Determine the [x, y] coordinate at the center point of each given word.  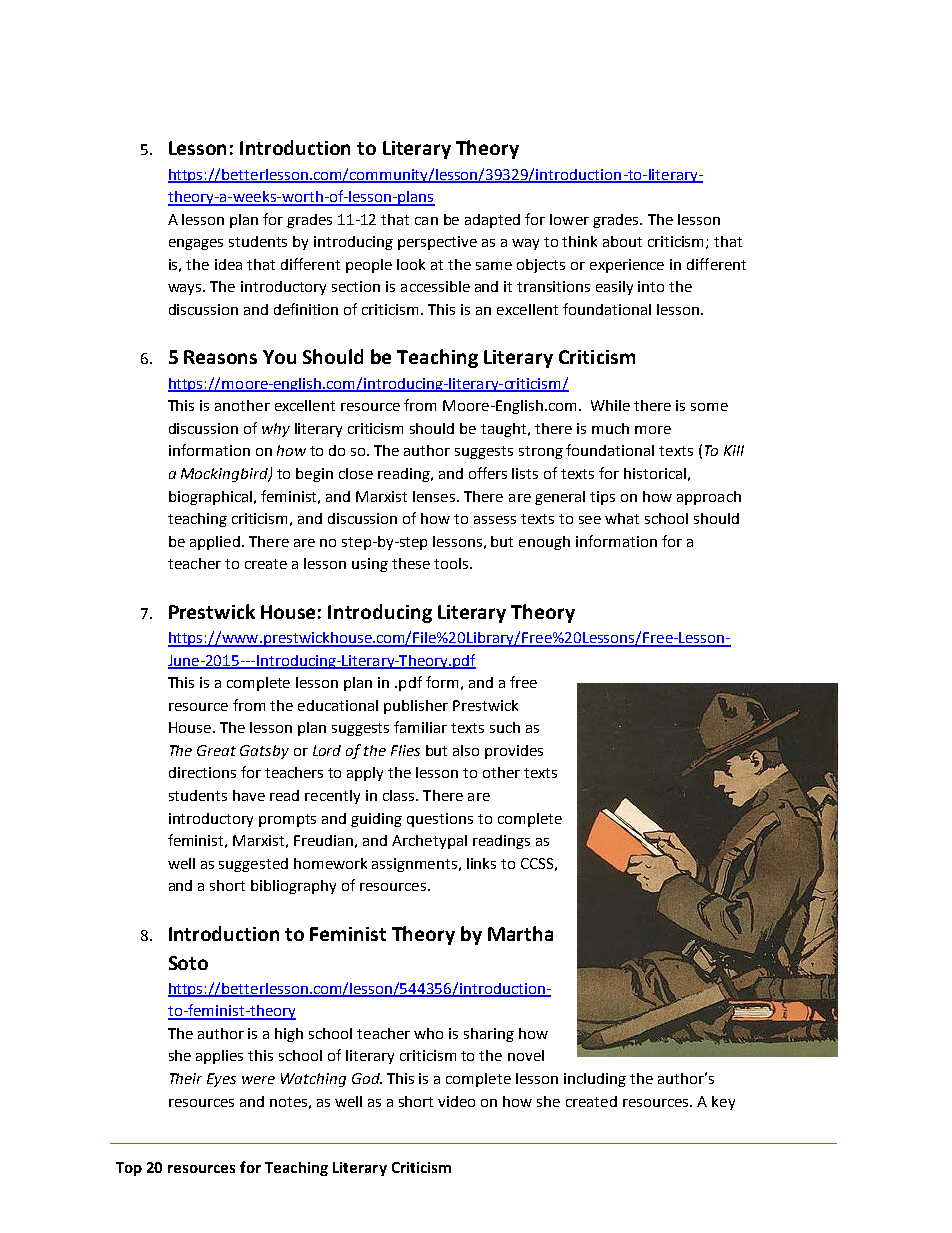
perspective [437, 243]
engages [196, 244]
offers [488, 473]
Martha [520, 933]
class [400, 795]
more [653, 430]
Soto [188, 963]
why [276, 430]
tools [451, 563]
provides [514, 752]
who [428, 1033]
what [622, 518]
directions [202, 772]
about [622, 241]
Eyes [221, 1080]
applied [215, 543]
